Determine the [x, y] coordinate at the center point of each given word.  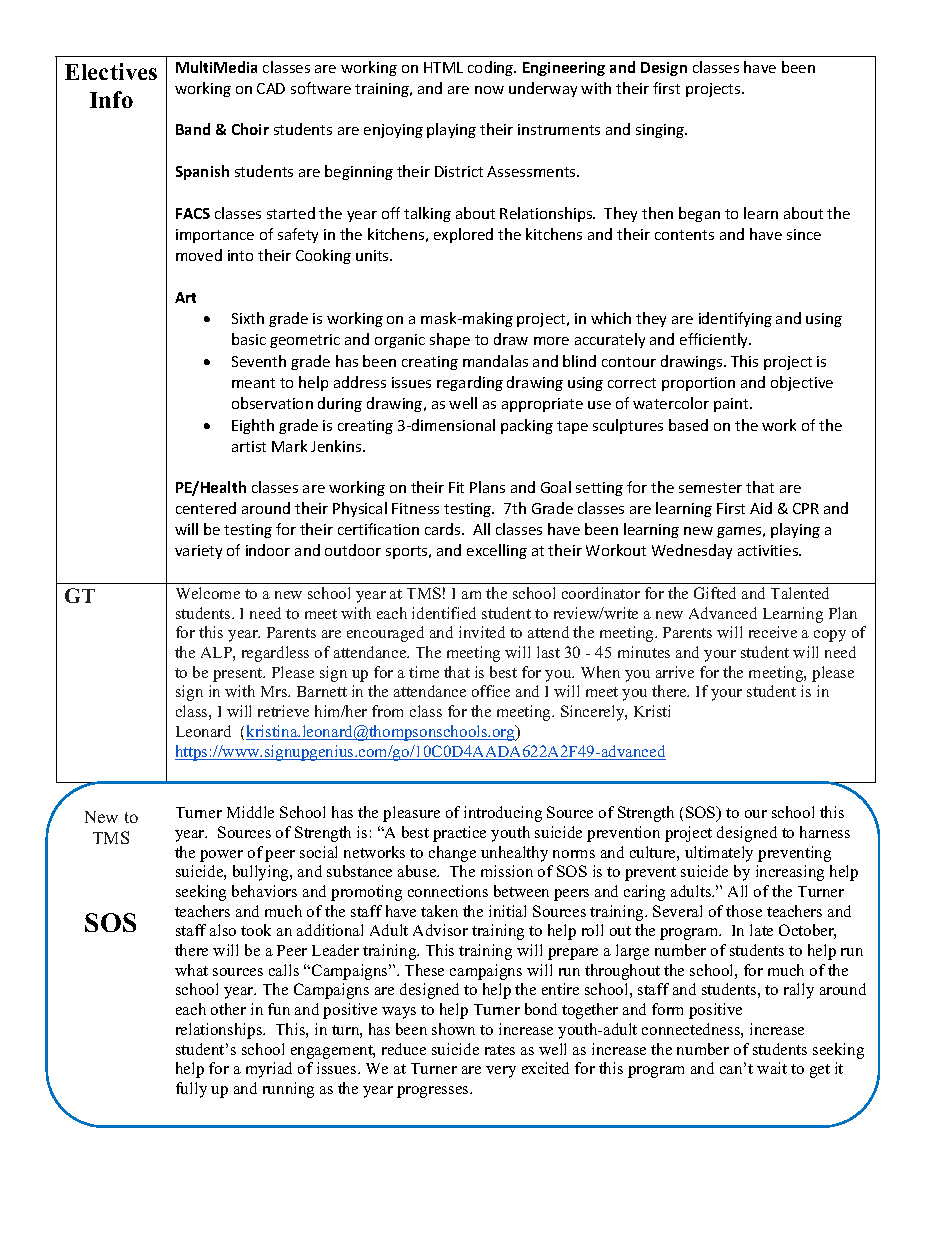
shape [450, 340]
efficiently [715, 340]
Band [193, 129]
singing [661, 131]
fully [191, 1090]
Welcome [208, 593]
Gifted [715, 593]
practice [459, 834]
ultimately [719, 854]
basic [249, 339]
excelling [497, 551]
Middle [250, 812]
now [489, 90]
